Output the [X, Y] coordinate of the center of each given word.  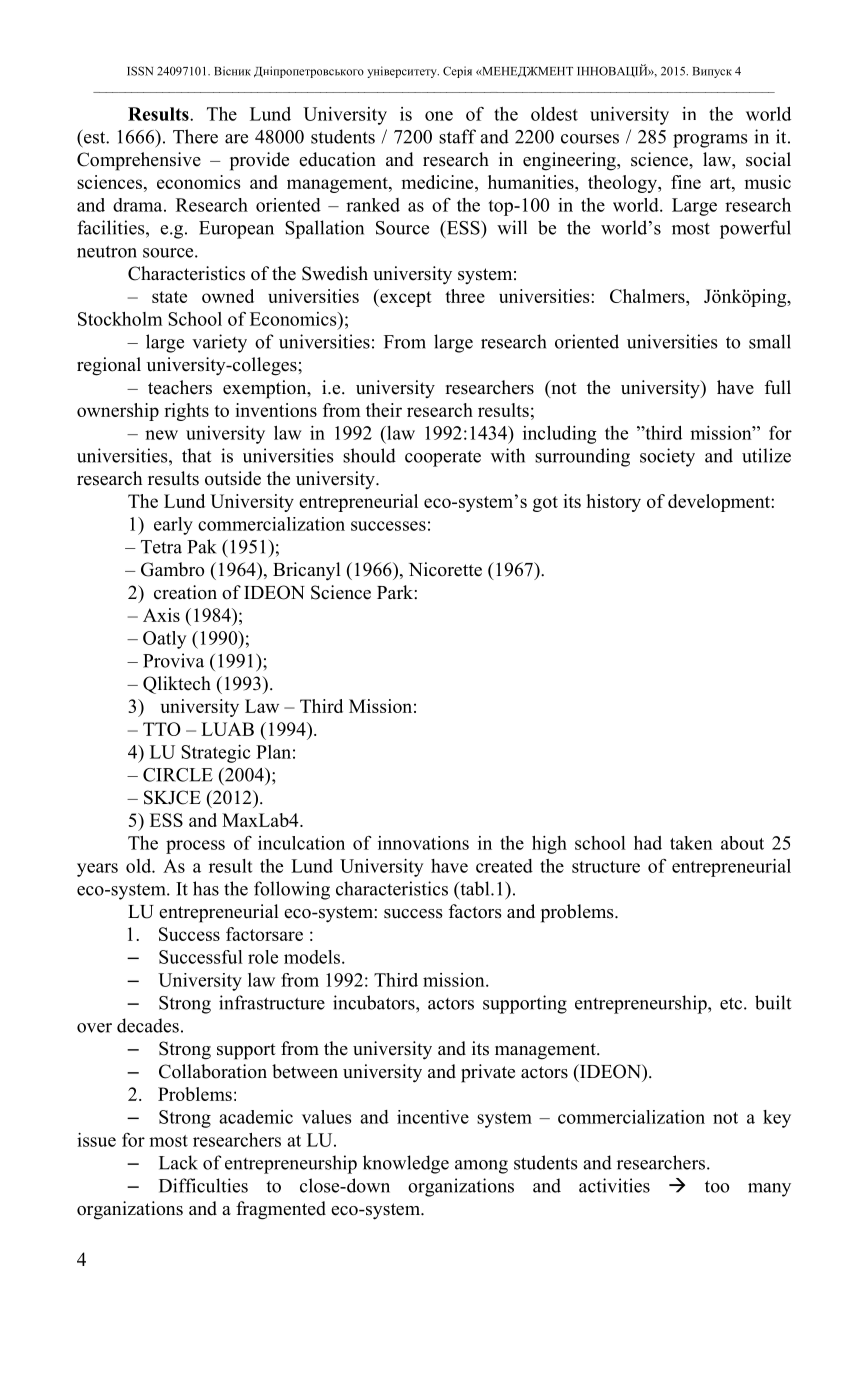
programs [710, 141]
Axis [161, 615]
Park [396, 592]
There [195, 136]
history [613, 503]
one [439, 116]
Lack [178, 1162]
